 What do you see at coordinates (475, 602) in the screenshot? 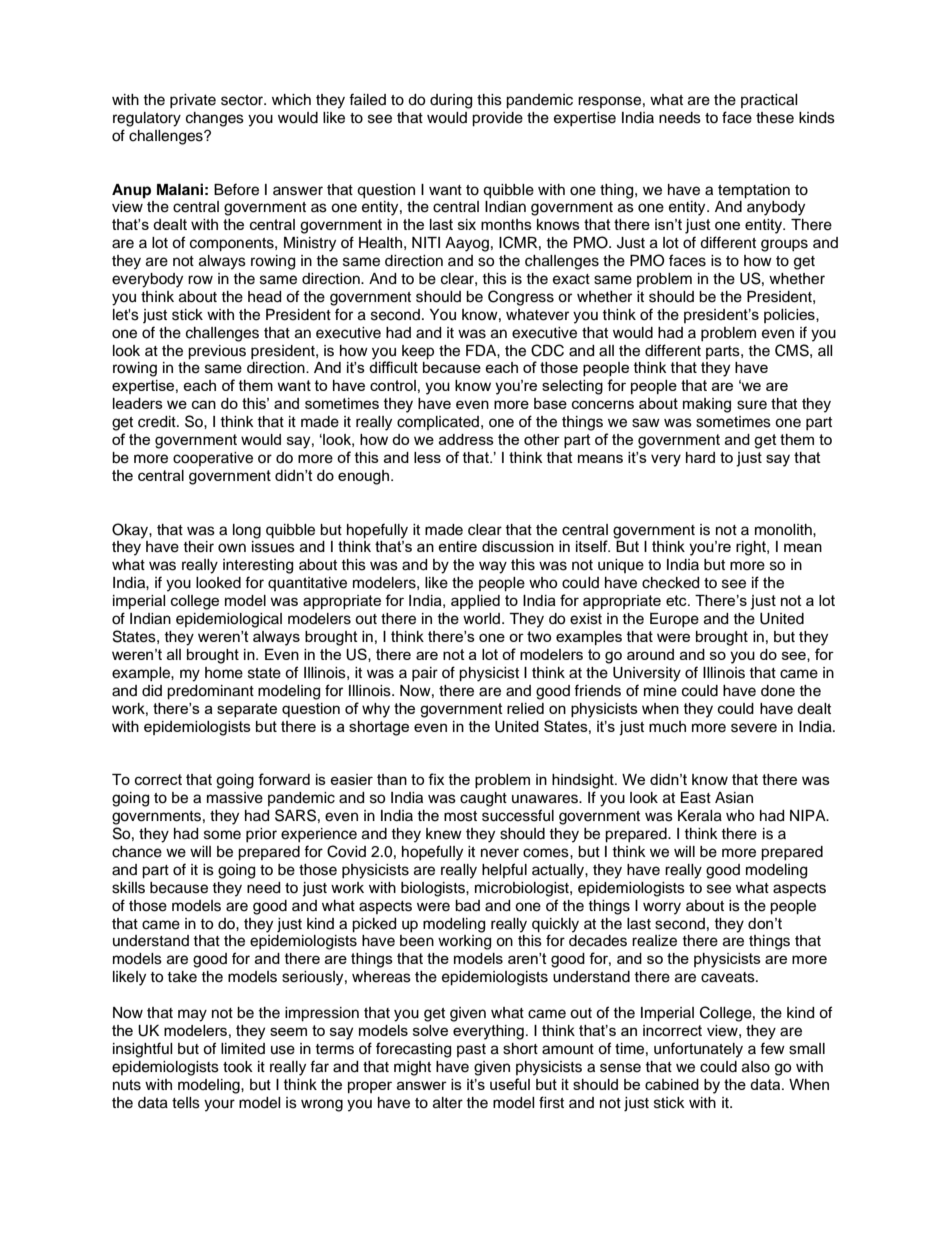
I see `applied` at bounding box center [475, 602].
